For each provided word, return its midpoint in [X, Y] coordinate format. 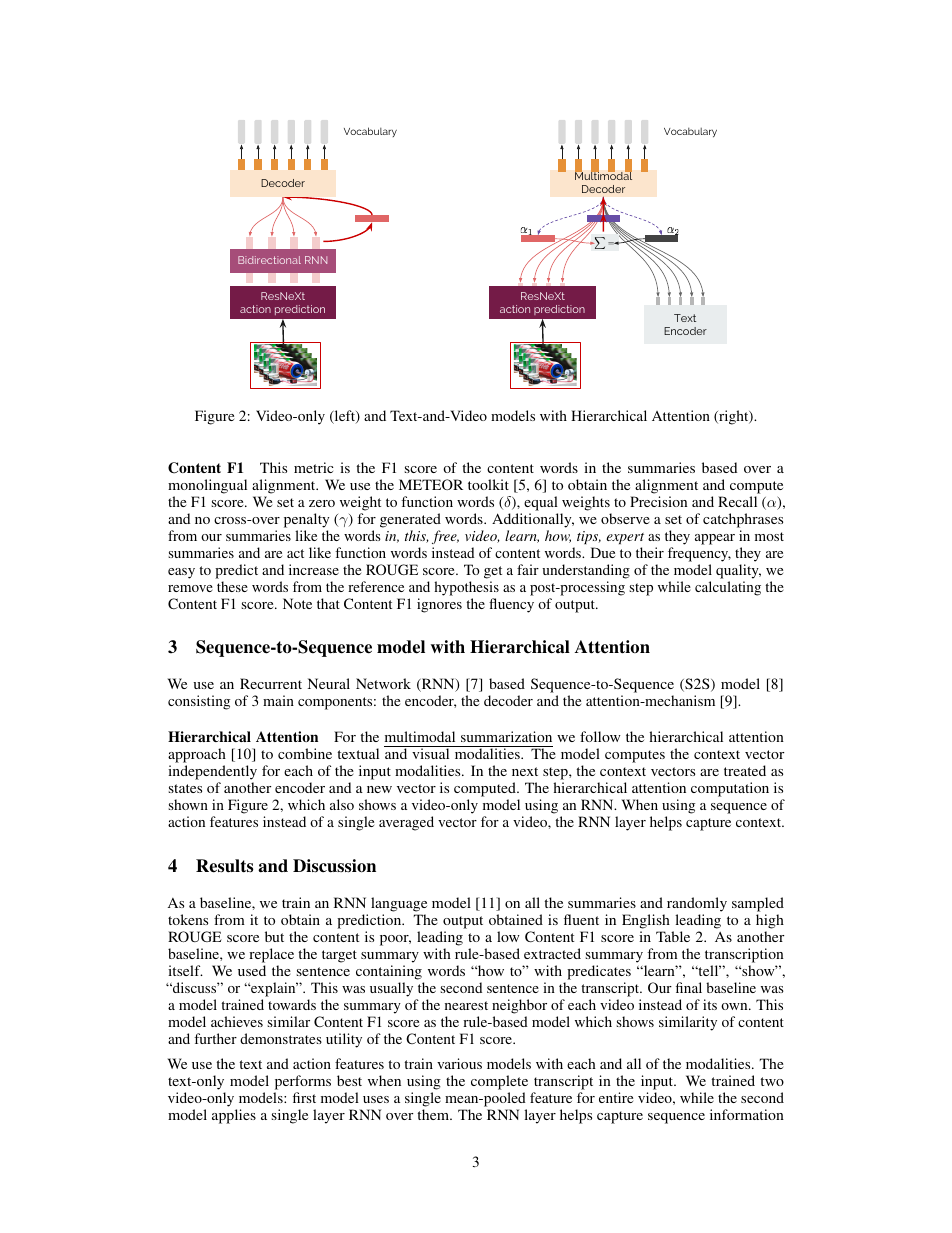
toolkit [488, 484]
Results [224, 866]
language [399, 904]
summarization [506, 736]
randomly [697, 904]
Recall [737, 501]
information [747, 1114]
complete [499, 1084]
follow [600, 736]
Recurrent [271, 683]
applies [234, 1116]
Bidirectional [269, 260]
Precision [658, 501]
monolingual [207, 486]
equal [541, 503]
